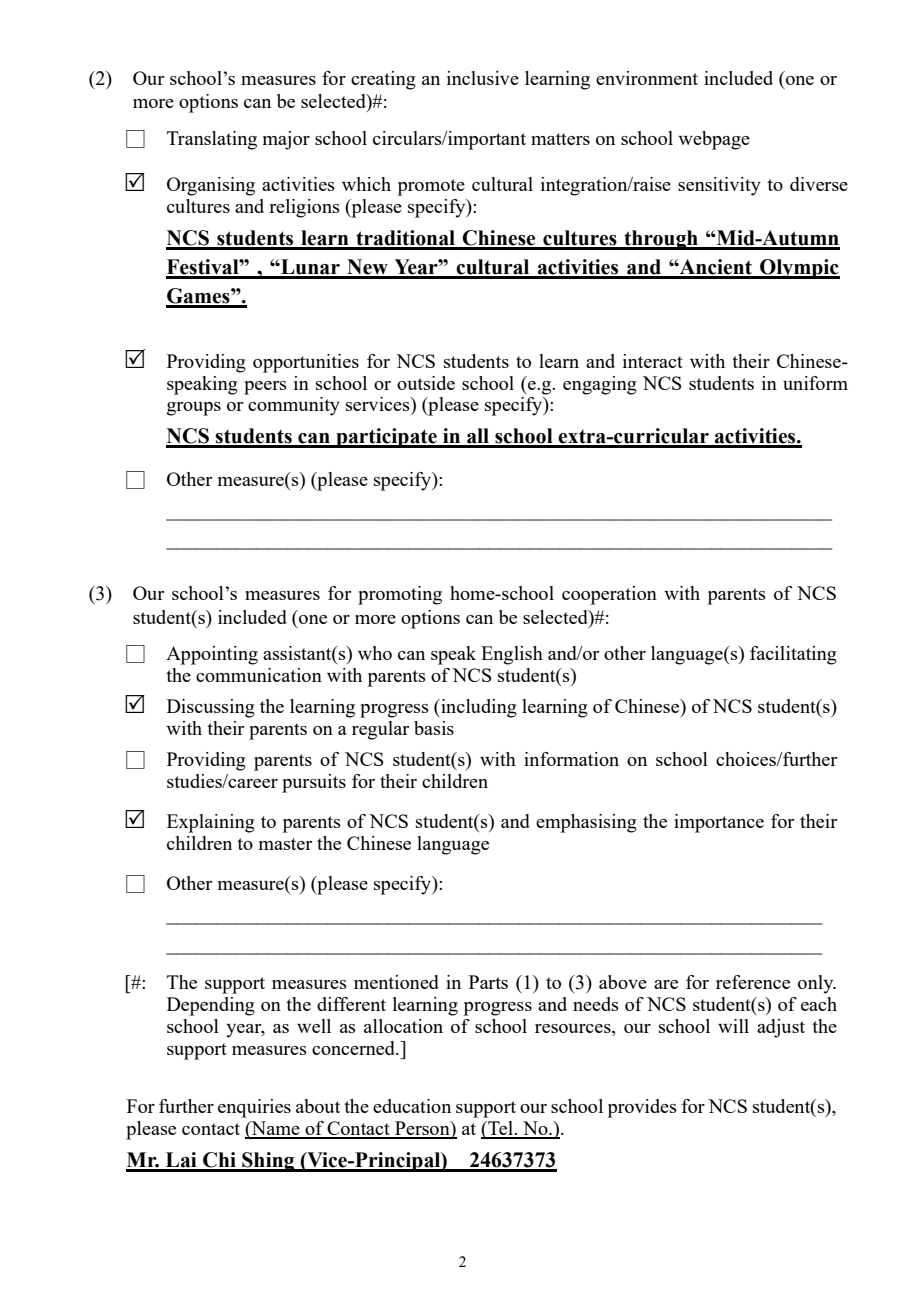 This document has height=1308, width=924. I want to click on webpage, so click(714, 140).
